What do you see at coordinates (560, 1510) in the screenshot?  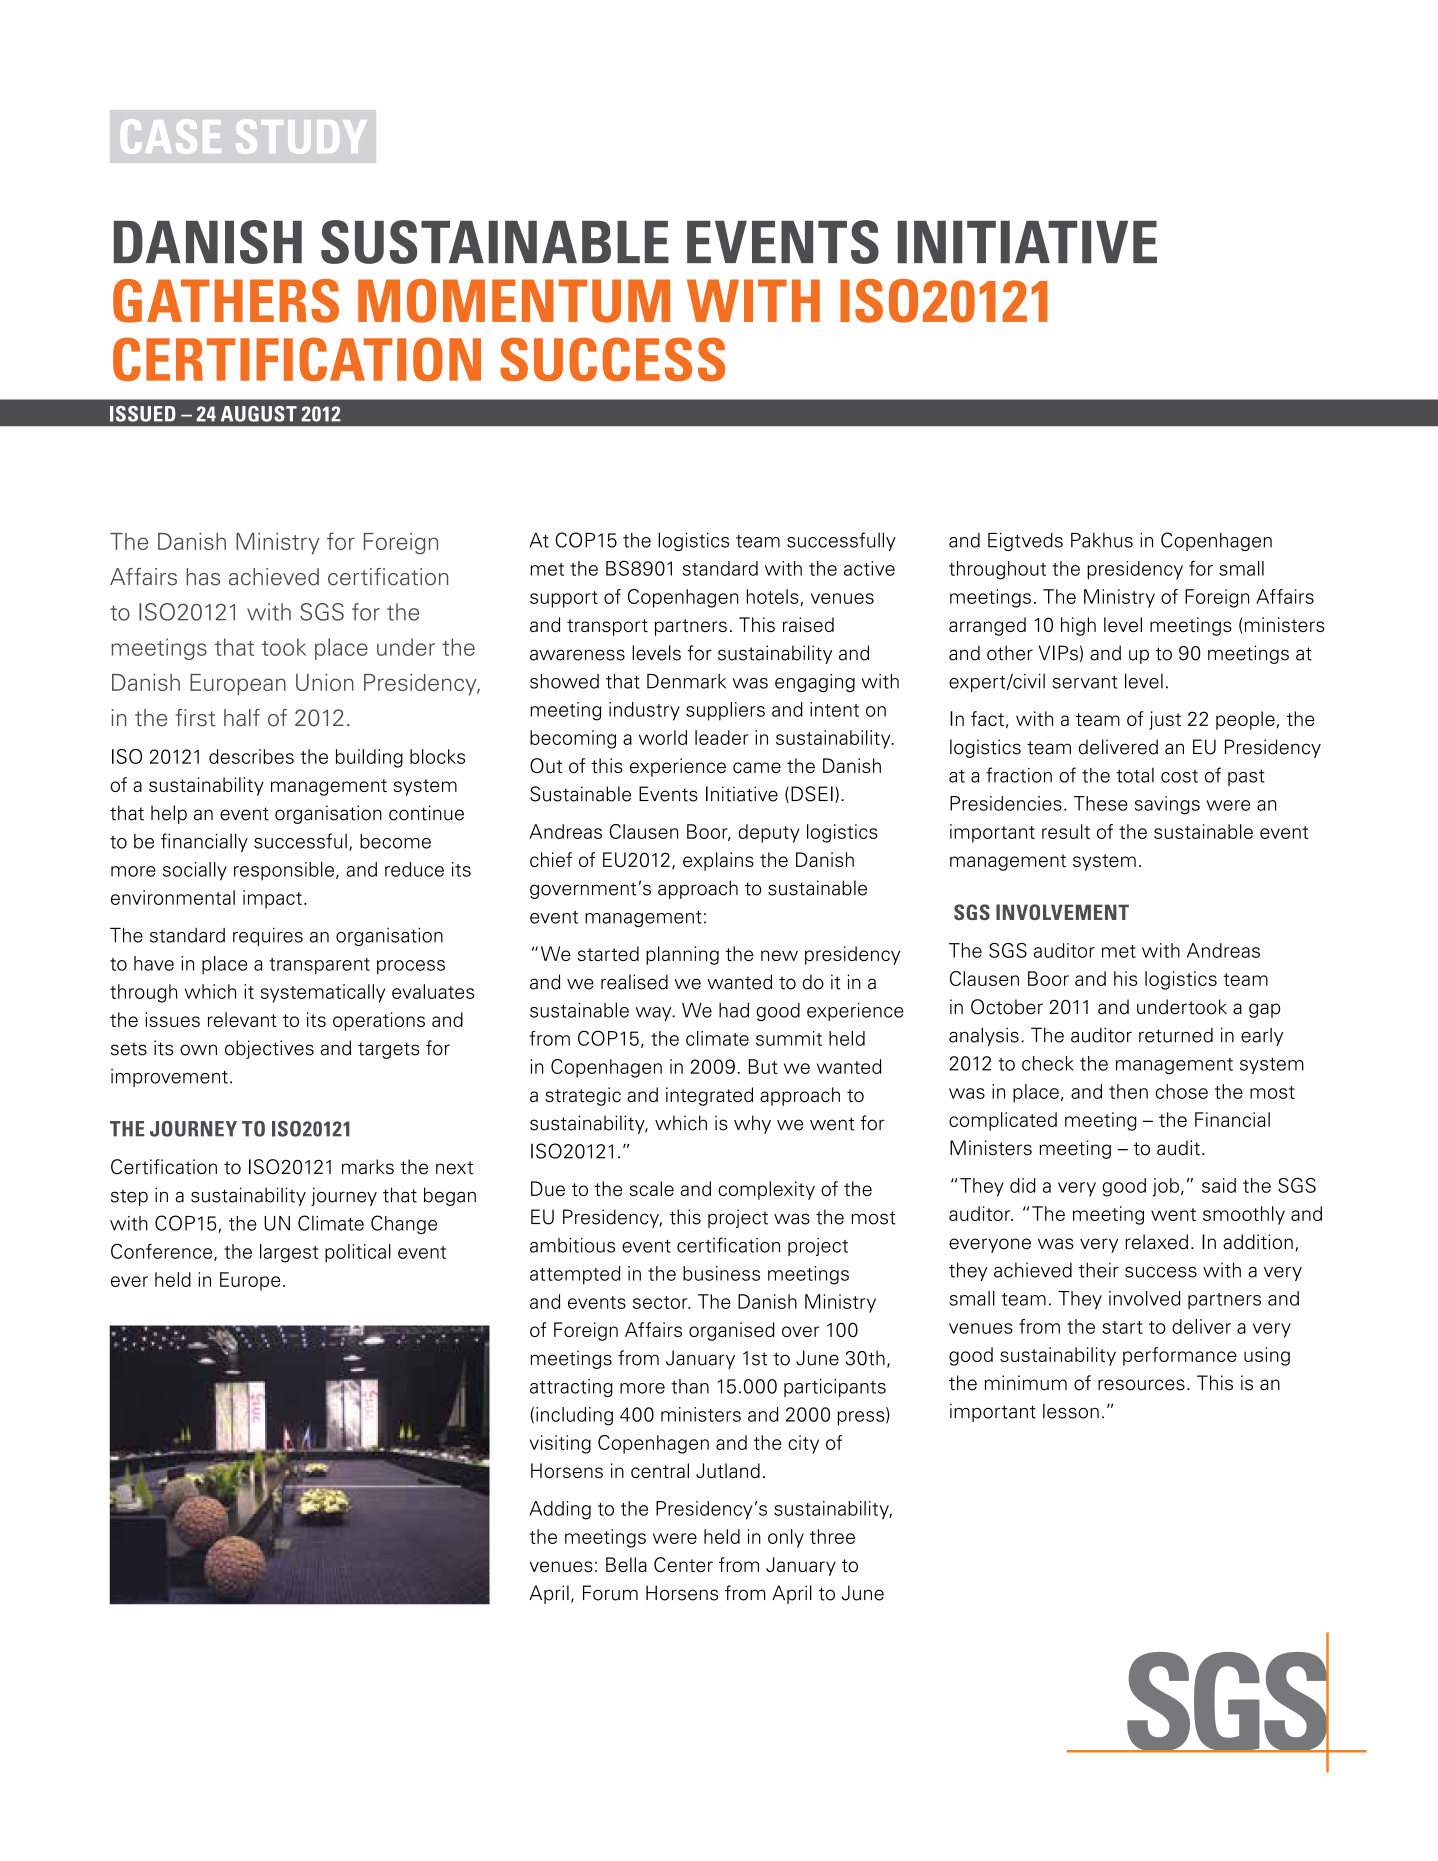 I see `Adding` at bounding box center [560, 1510].
